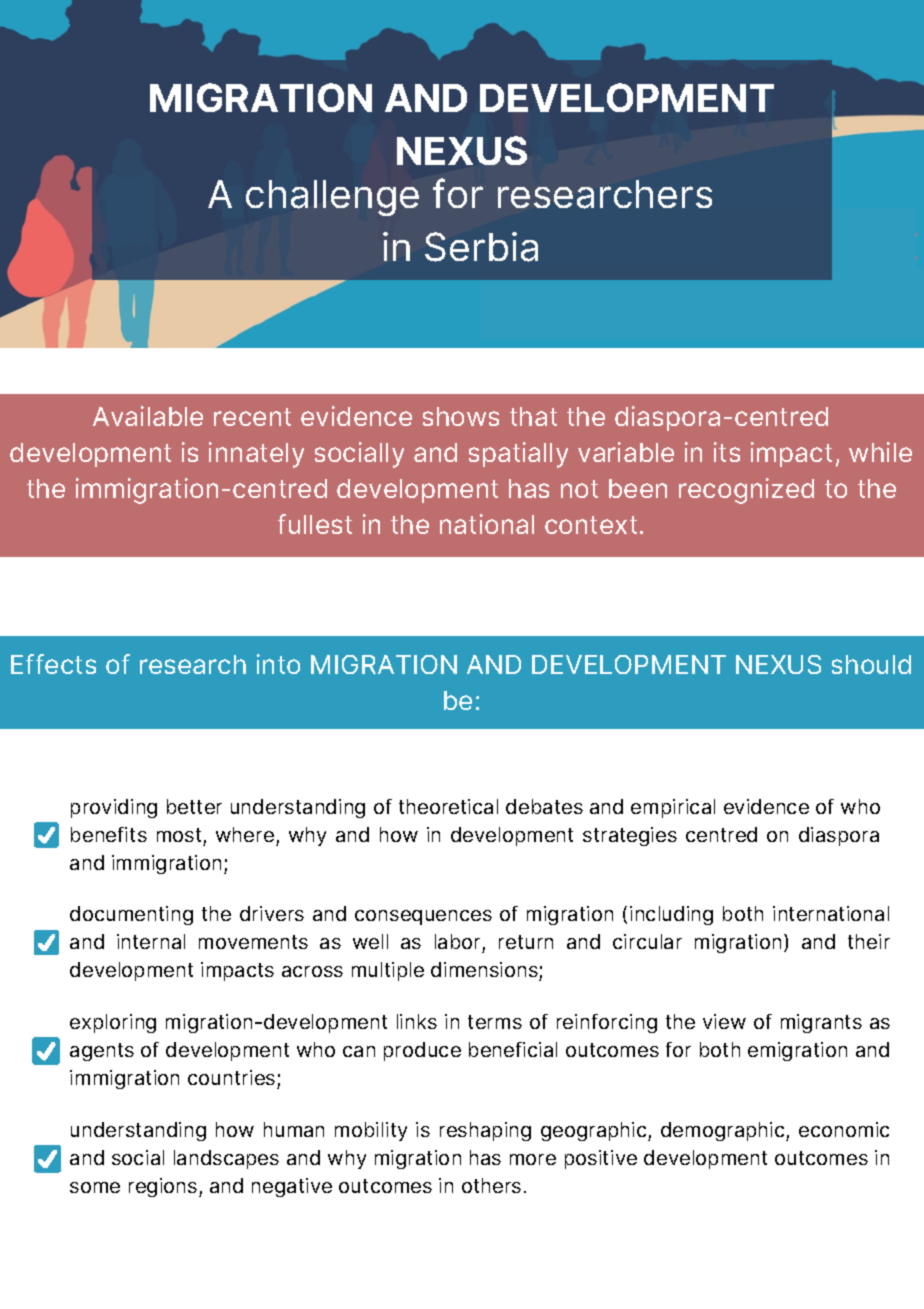 Image resolution: width=924 pixels, height=1309 pixels. What do you see at coordinates (673, 808) in the screenshot?
I see `empirical` at bounding box center [673, 808].
